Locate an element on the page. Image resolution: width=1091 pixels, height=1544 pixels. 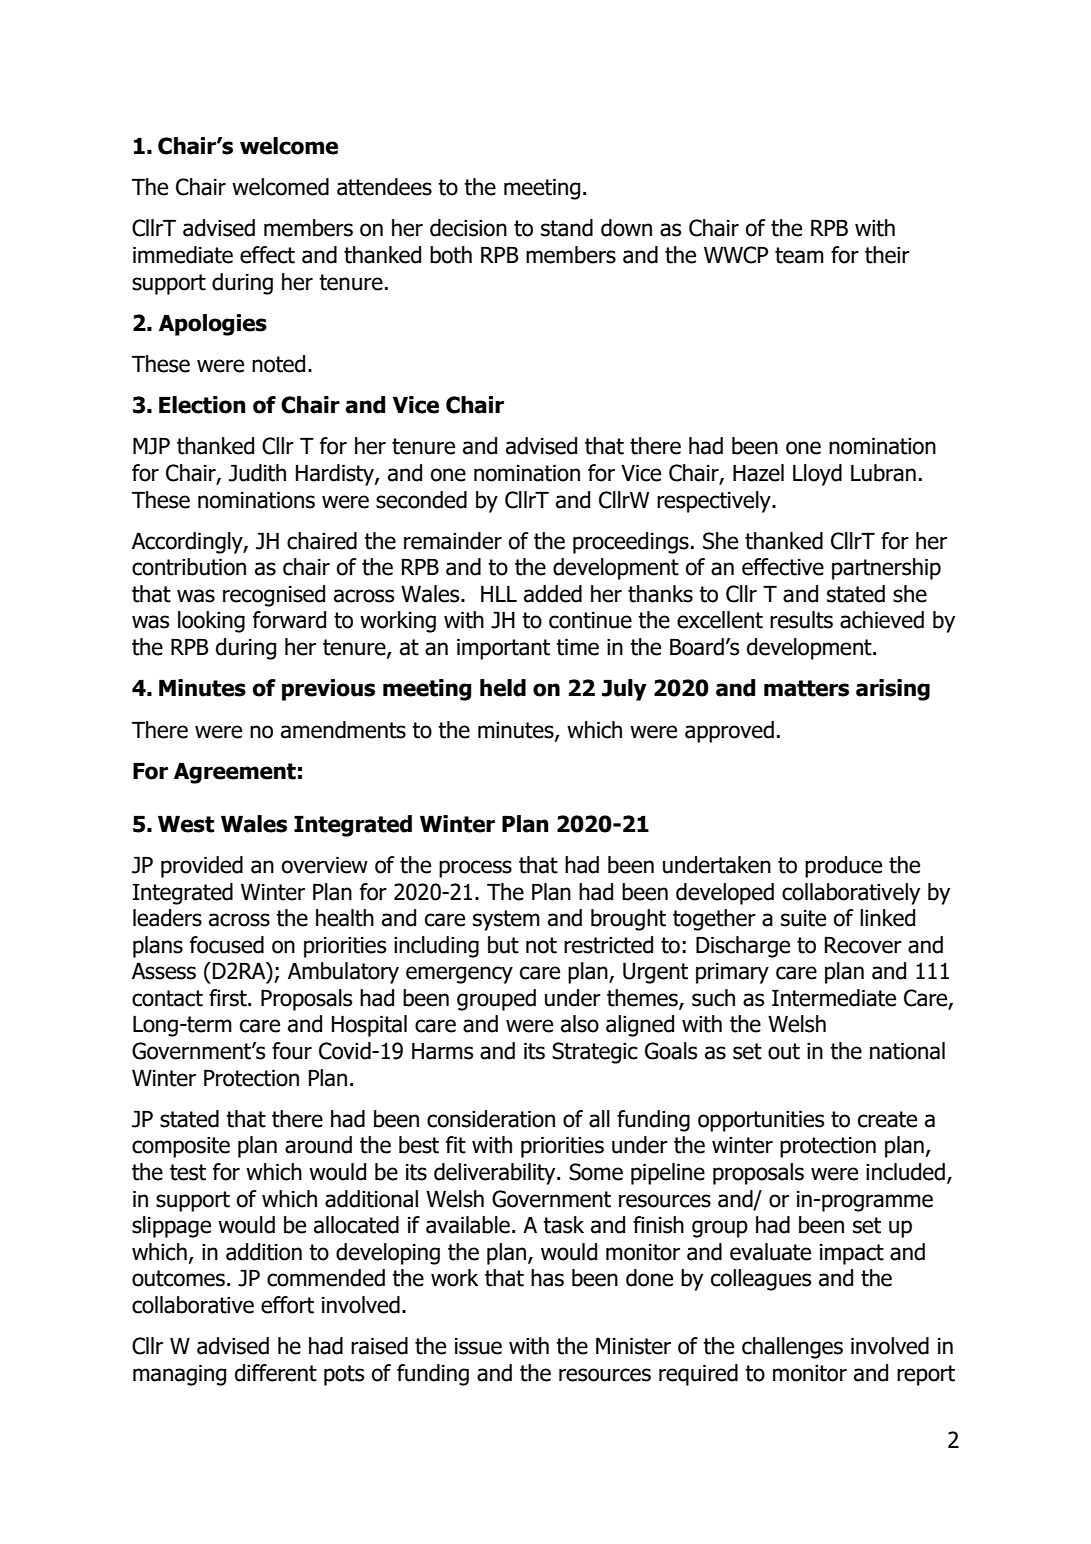
different is located at coordinates (276, 1373).
